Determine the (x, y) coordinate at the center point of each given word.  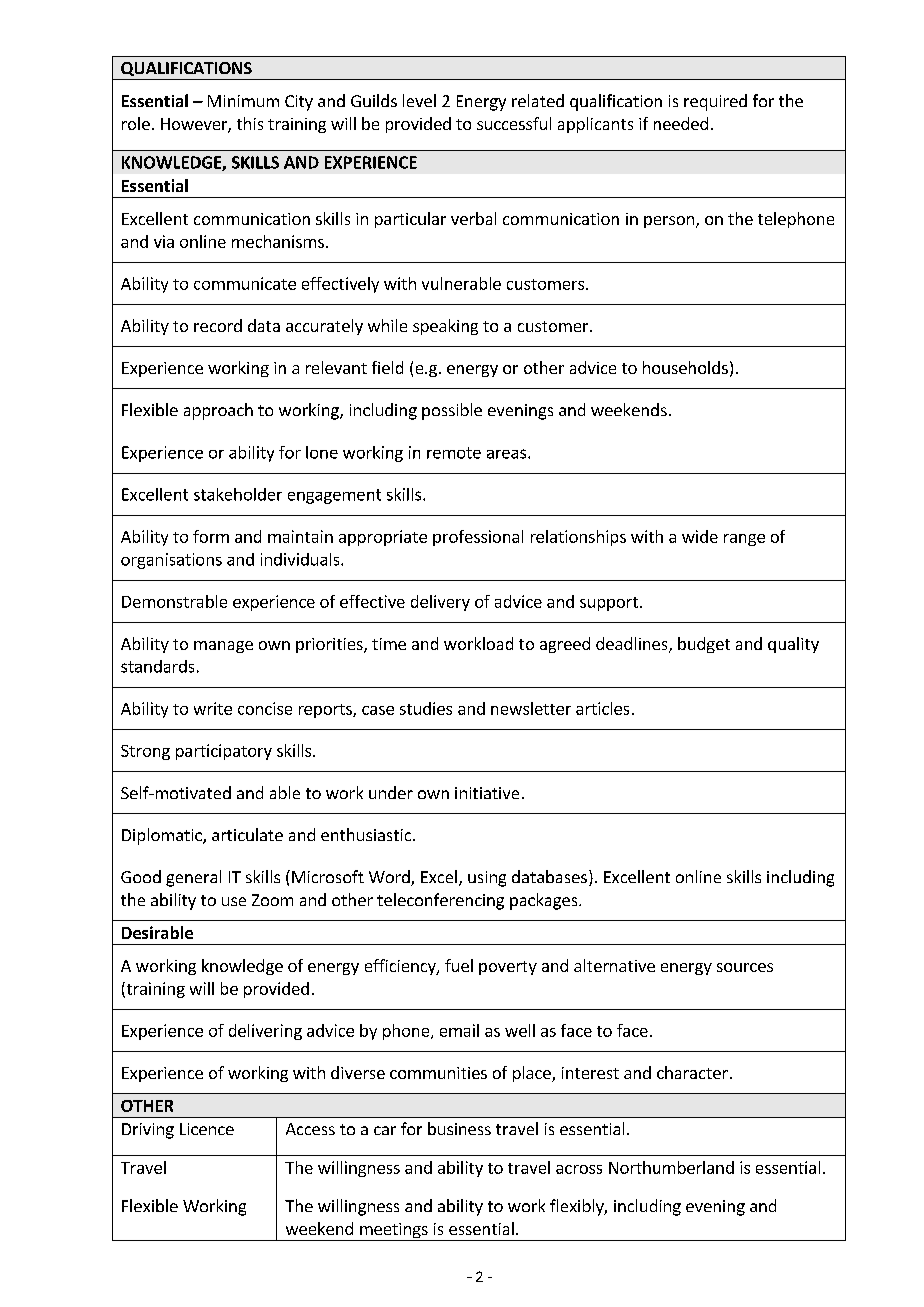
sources (745, 967)
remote (454, 453)
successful (514, 123)
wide (700, 536)
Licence (207, 1129)
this (250, 123)
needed (681, 123)
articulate (247, 834)
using (487, 879)
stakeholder (238, 494)
